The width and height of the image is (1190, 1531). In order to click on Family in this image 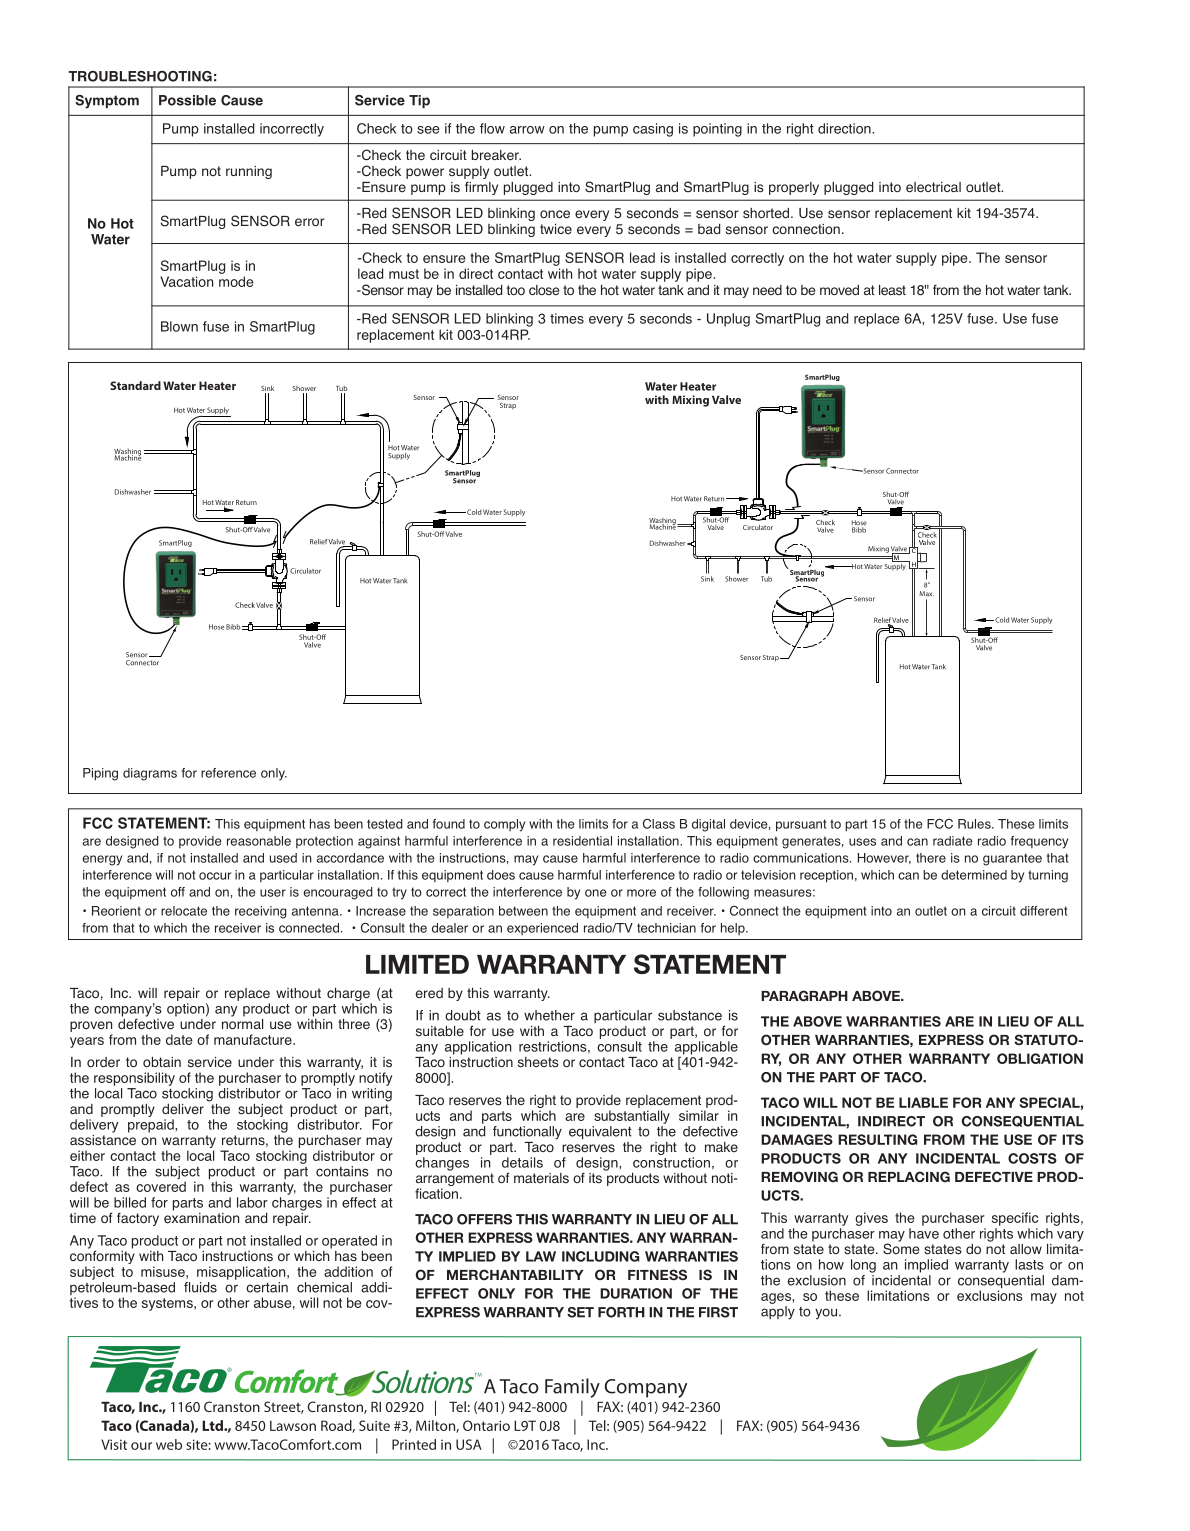, I will do `click(572, 1388)`.
